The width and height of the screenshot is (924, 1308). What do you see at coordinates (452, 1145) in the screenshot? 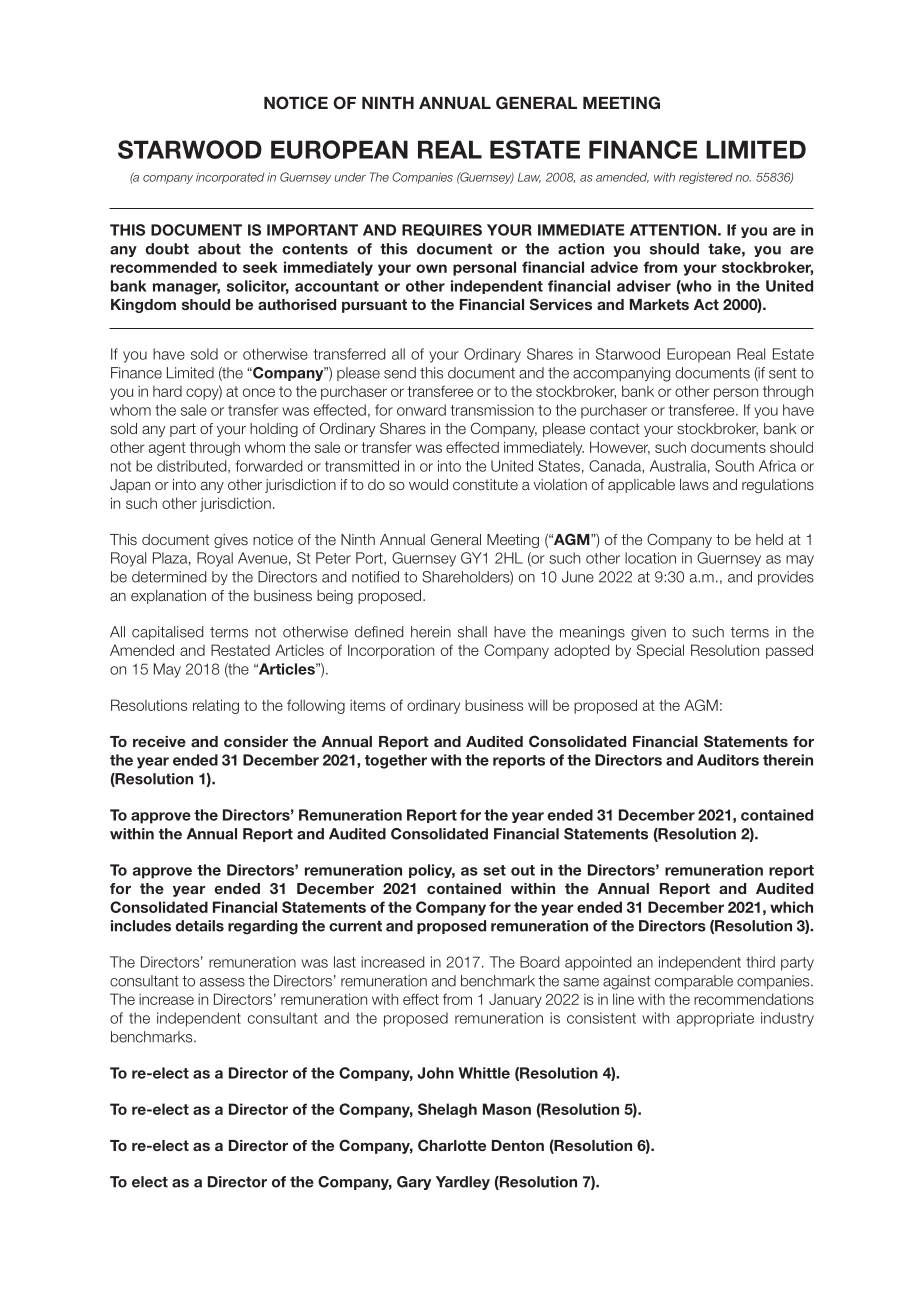
I see `Charlotte` at bounding box center [452, 1145].
